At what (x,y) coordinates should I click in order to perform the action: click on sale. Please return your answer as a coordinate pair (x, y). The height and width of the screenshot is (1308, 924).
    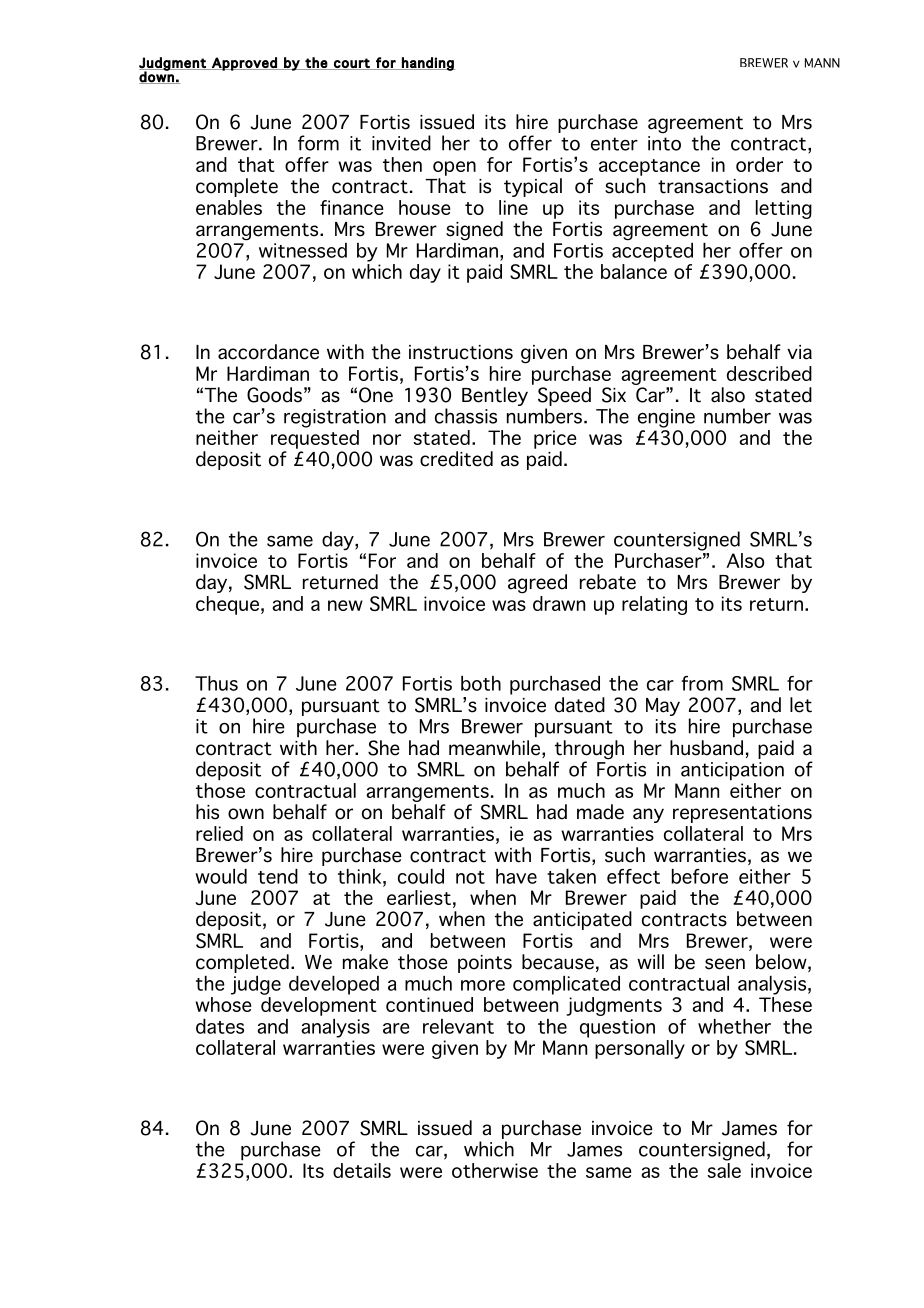
    Looking at the image, I should click on (724, 1170).
